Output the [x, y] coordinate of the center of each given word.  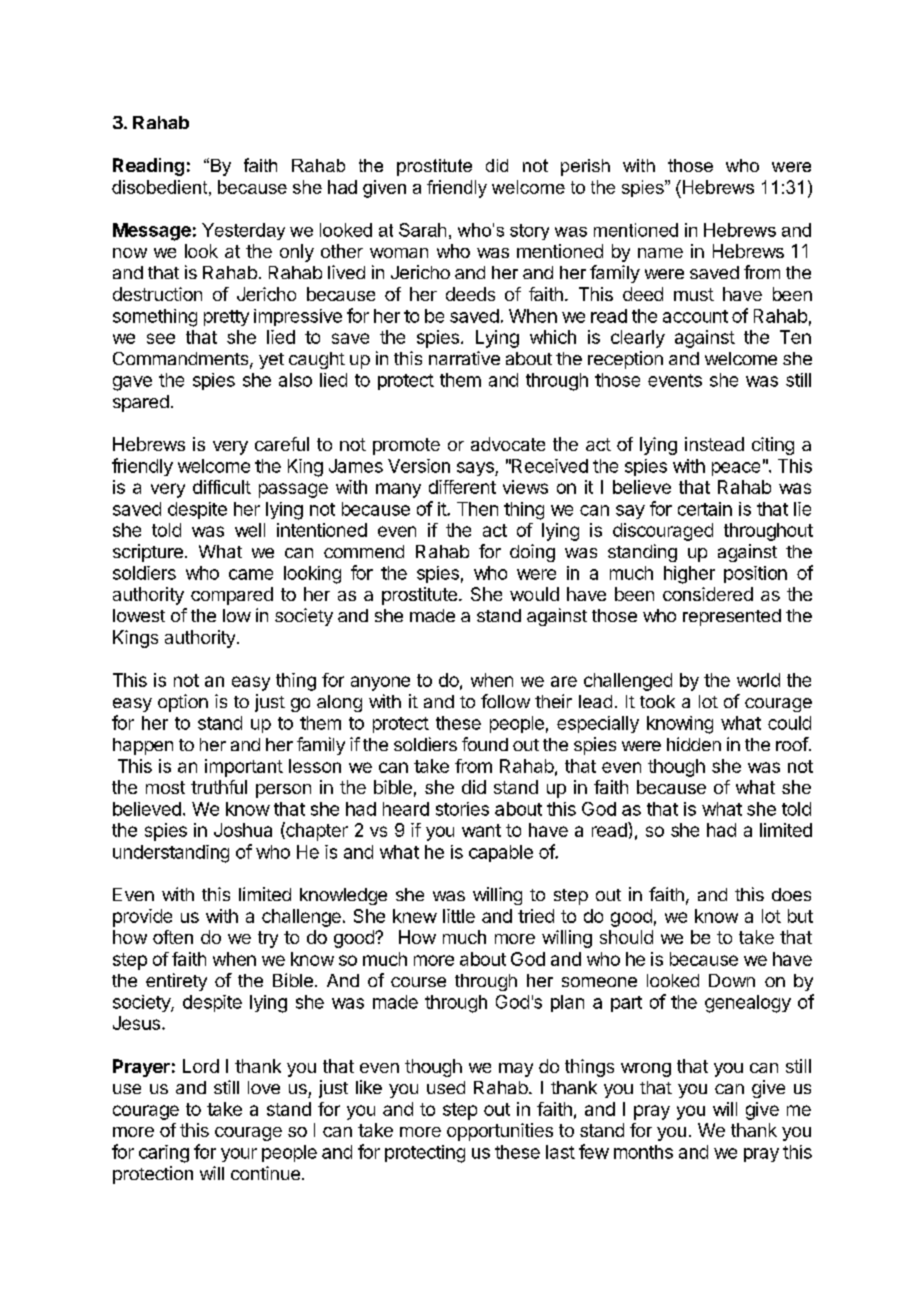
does [791, 894]
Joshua [243, 830]
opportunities [500, 1132]
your [239, 1155]
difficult [222, 487]
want [481, 830]
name [660, 253]
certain [705, 509]
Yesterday [243, 231]
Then [477, 509]
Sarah [422, 230]
